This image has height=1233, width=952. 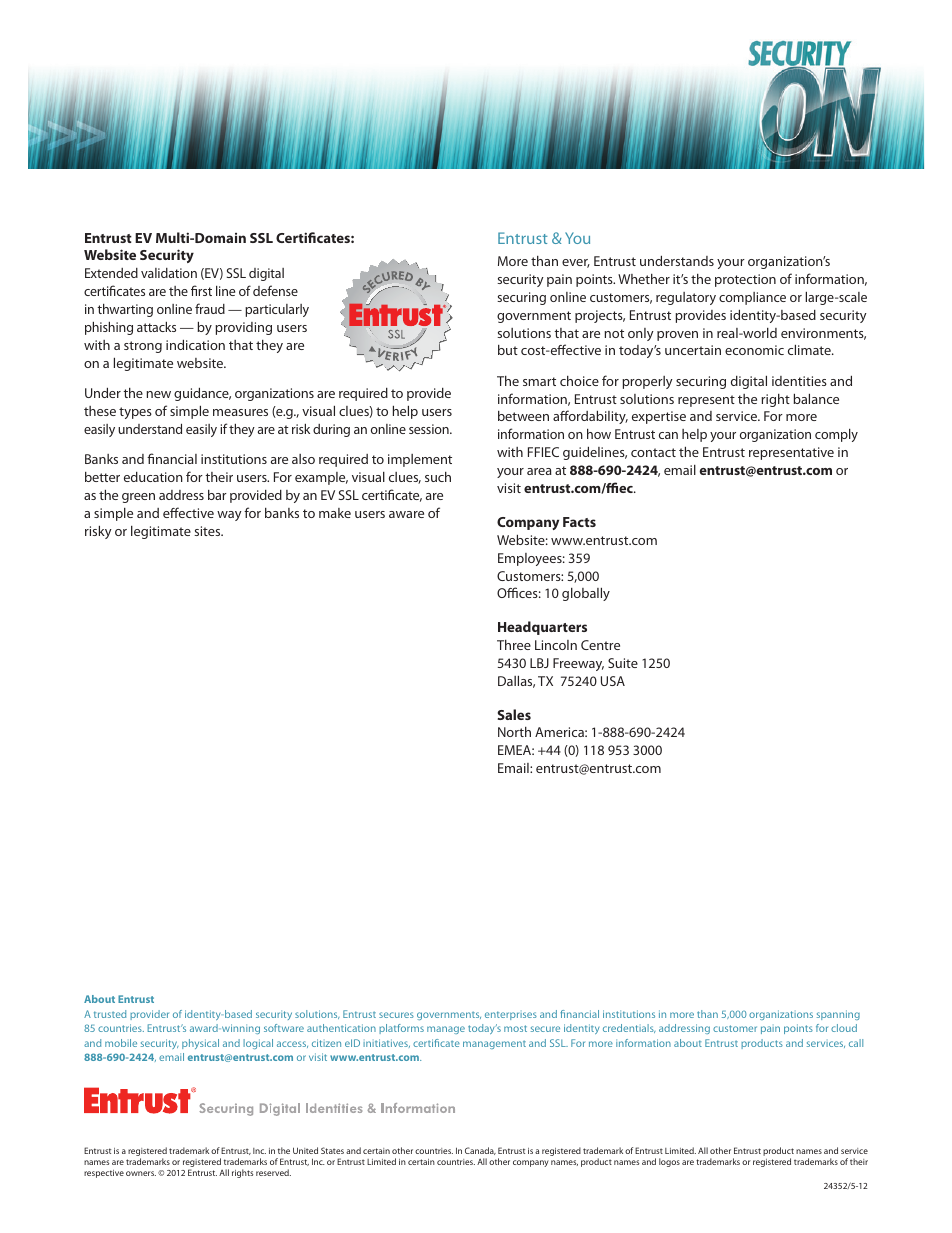 What do you see at coordinates (110, 1014) in the image?
I see `trusted` at bounding box center [110, 1014].
